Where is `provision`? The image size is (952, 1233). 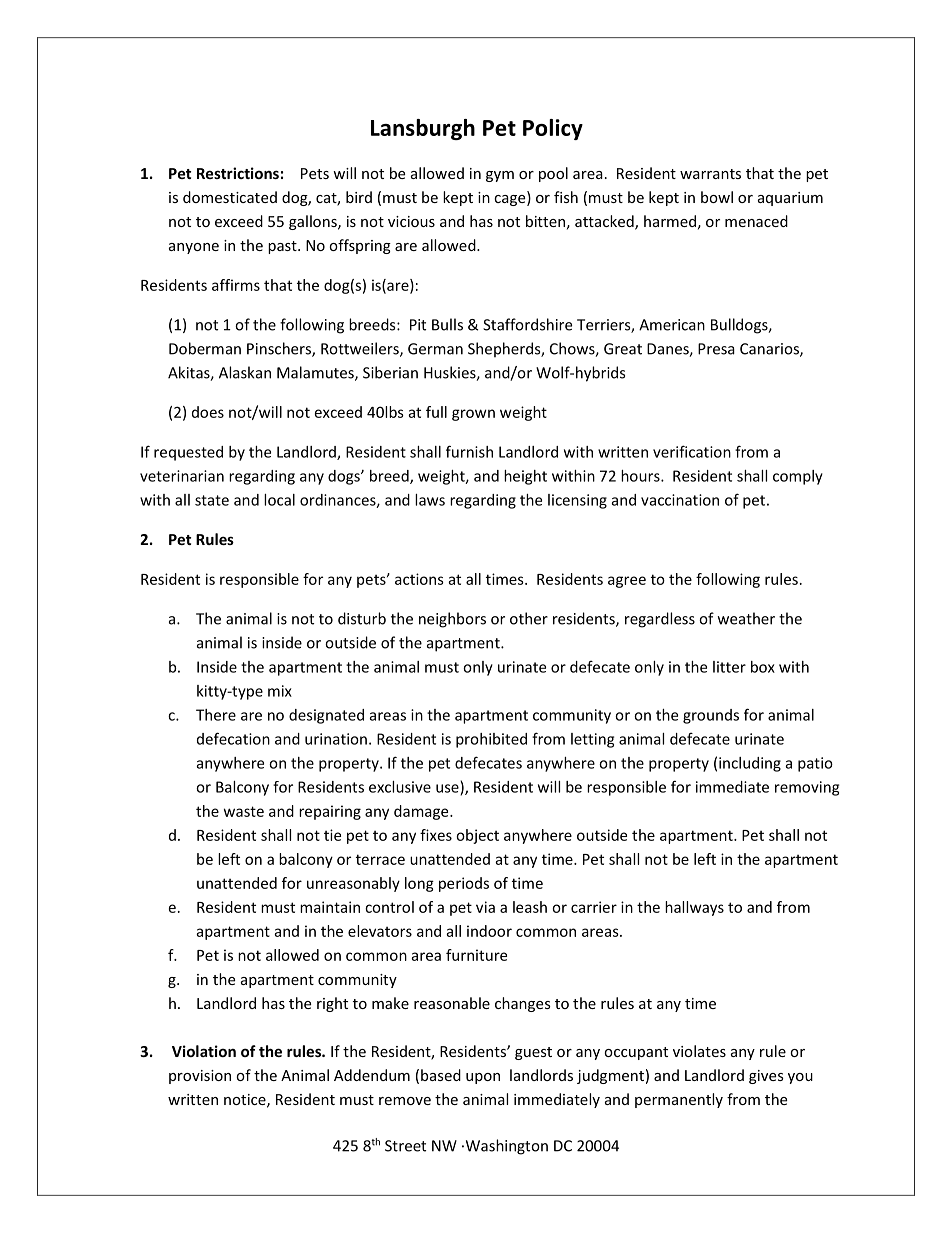
provision is located at coordinates (200, 1077).
